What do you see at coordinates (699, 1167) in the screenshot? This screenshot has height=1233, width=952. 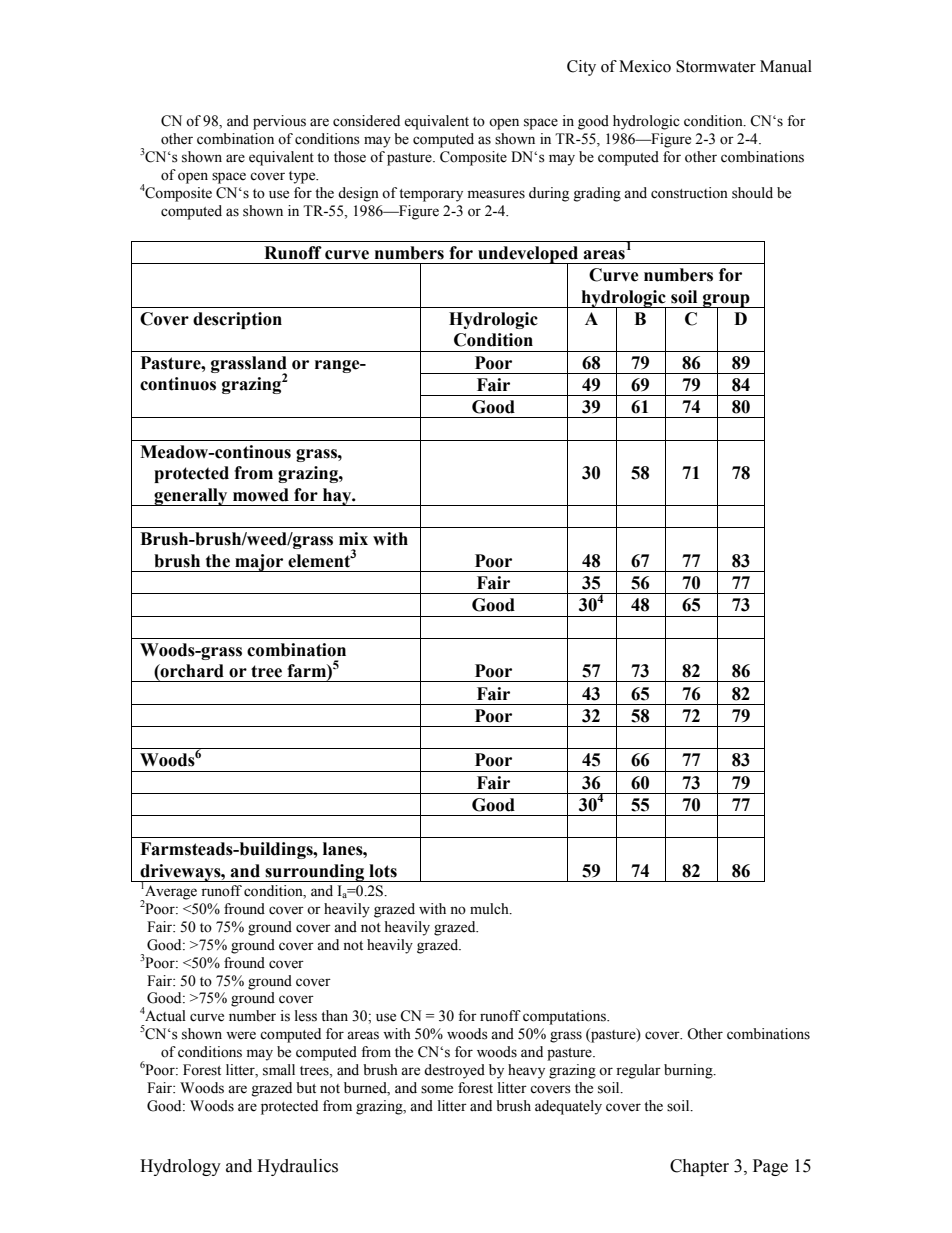 I see `Chapter` at bounding box center [699, 1167].
